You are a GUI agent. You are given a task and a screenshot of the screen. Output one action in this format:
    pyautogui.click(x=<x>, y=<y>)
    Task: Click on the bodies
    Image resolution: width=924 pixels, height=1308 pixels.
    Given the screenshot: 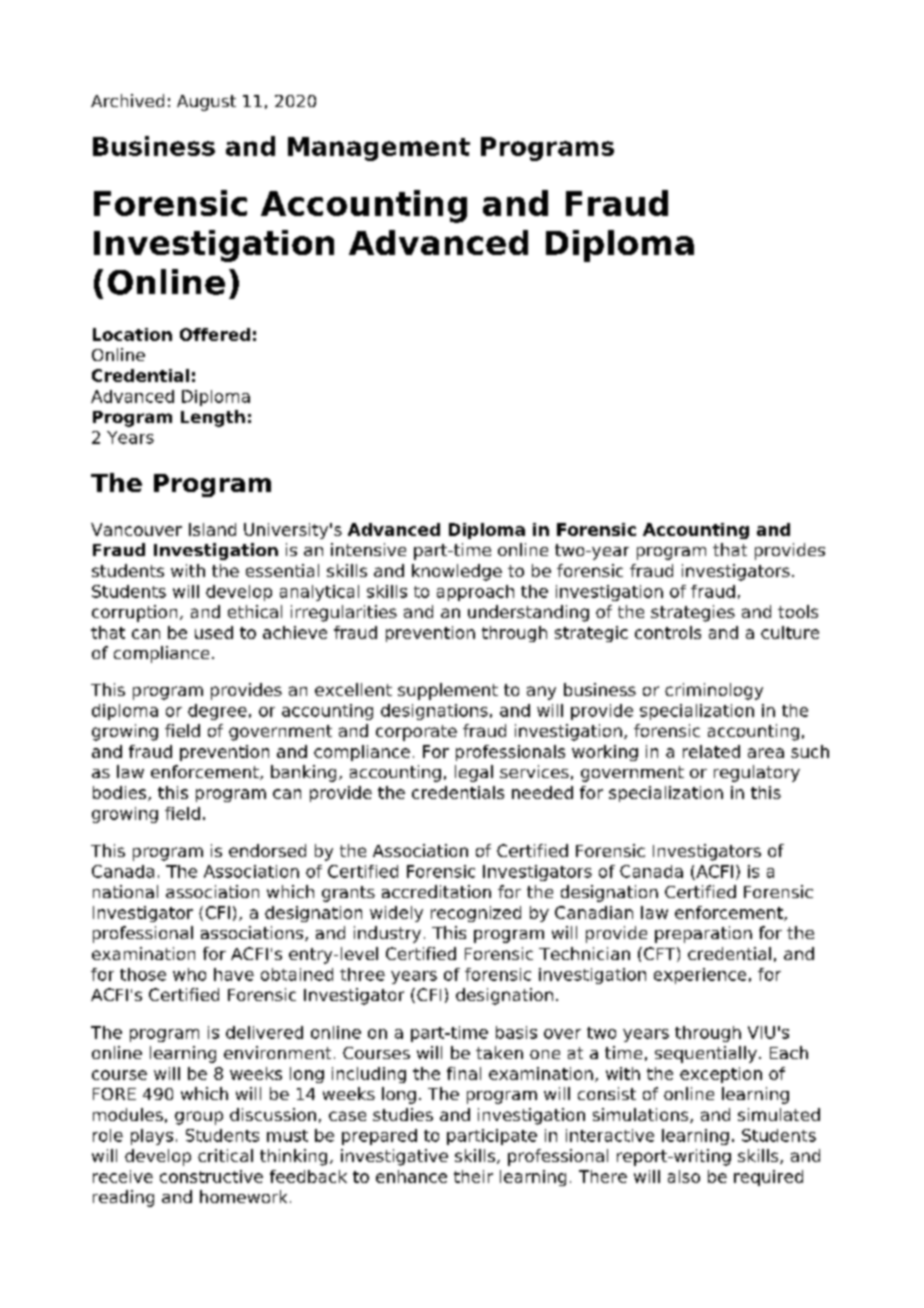 What is the action you would take?
    pyautogui.click(x=121, y=793)
